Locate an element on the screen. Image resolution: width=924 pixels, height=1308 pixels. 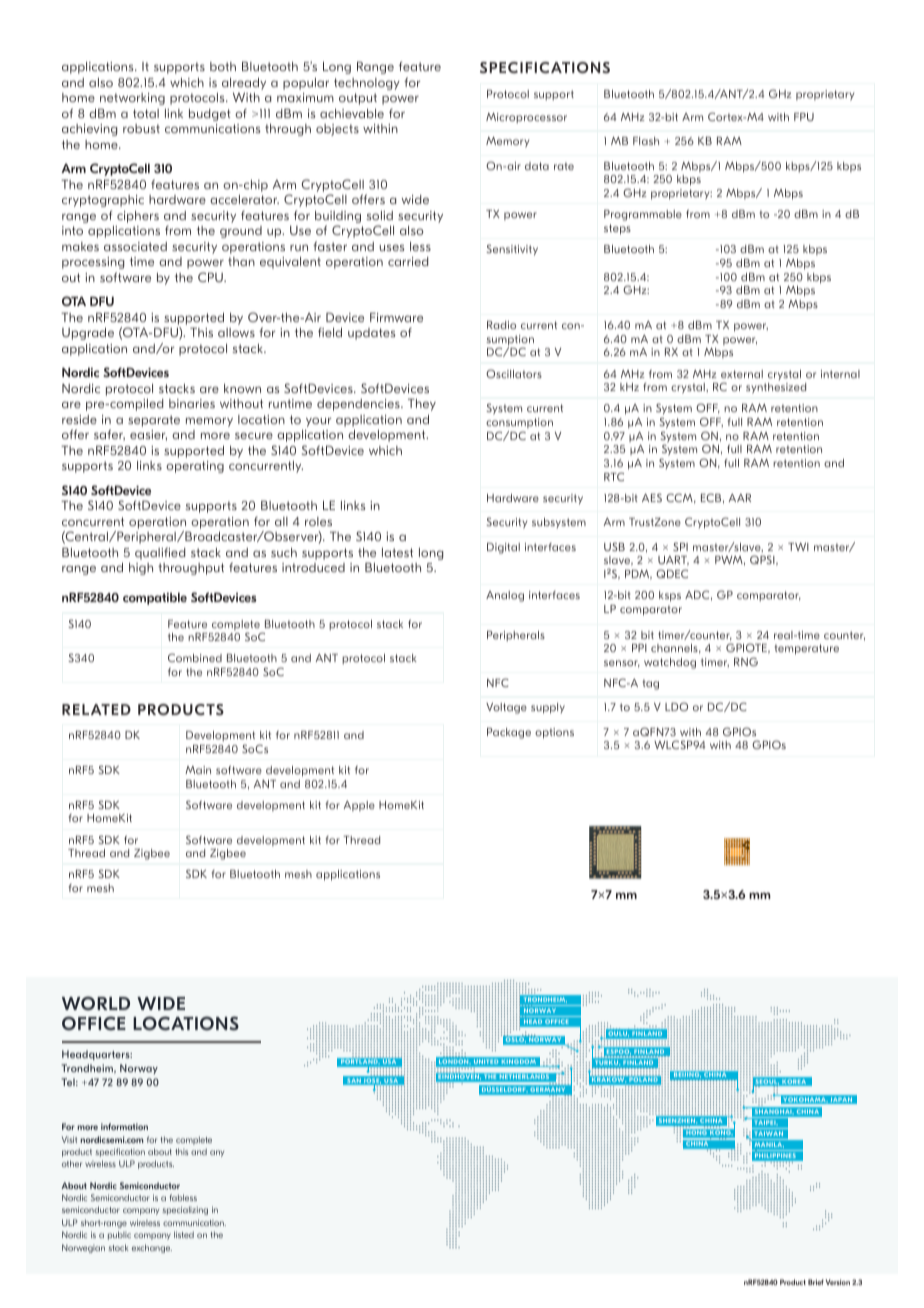
Microprocessor is located at coordinates (526, 118).
